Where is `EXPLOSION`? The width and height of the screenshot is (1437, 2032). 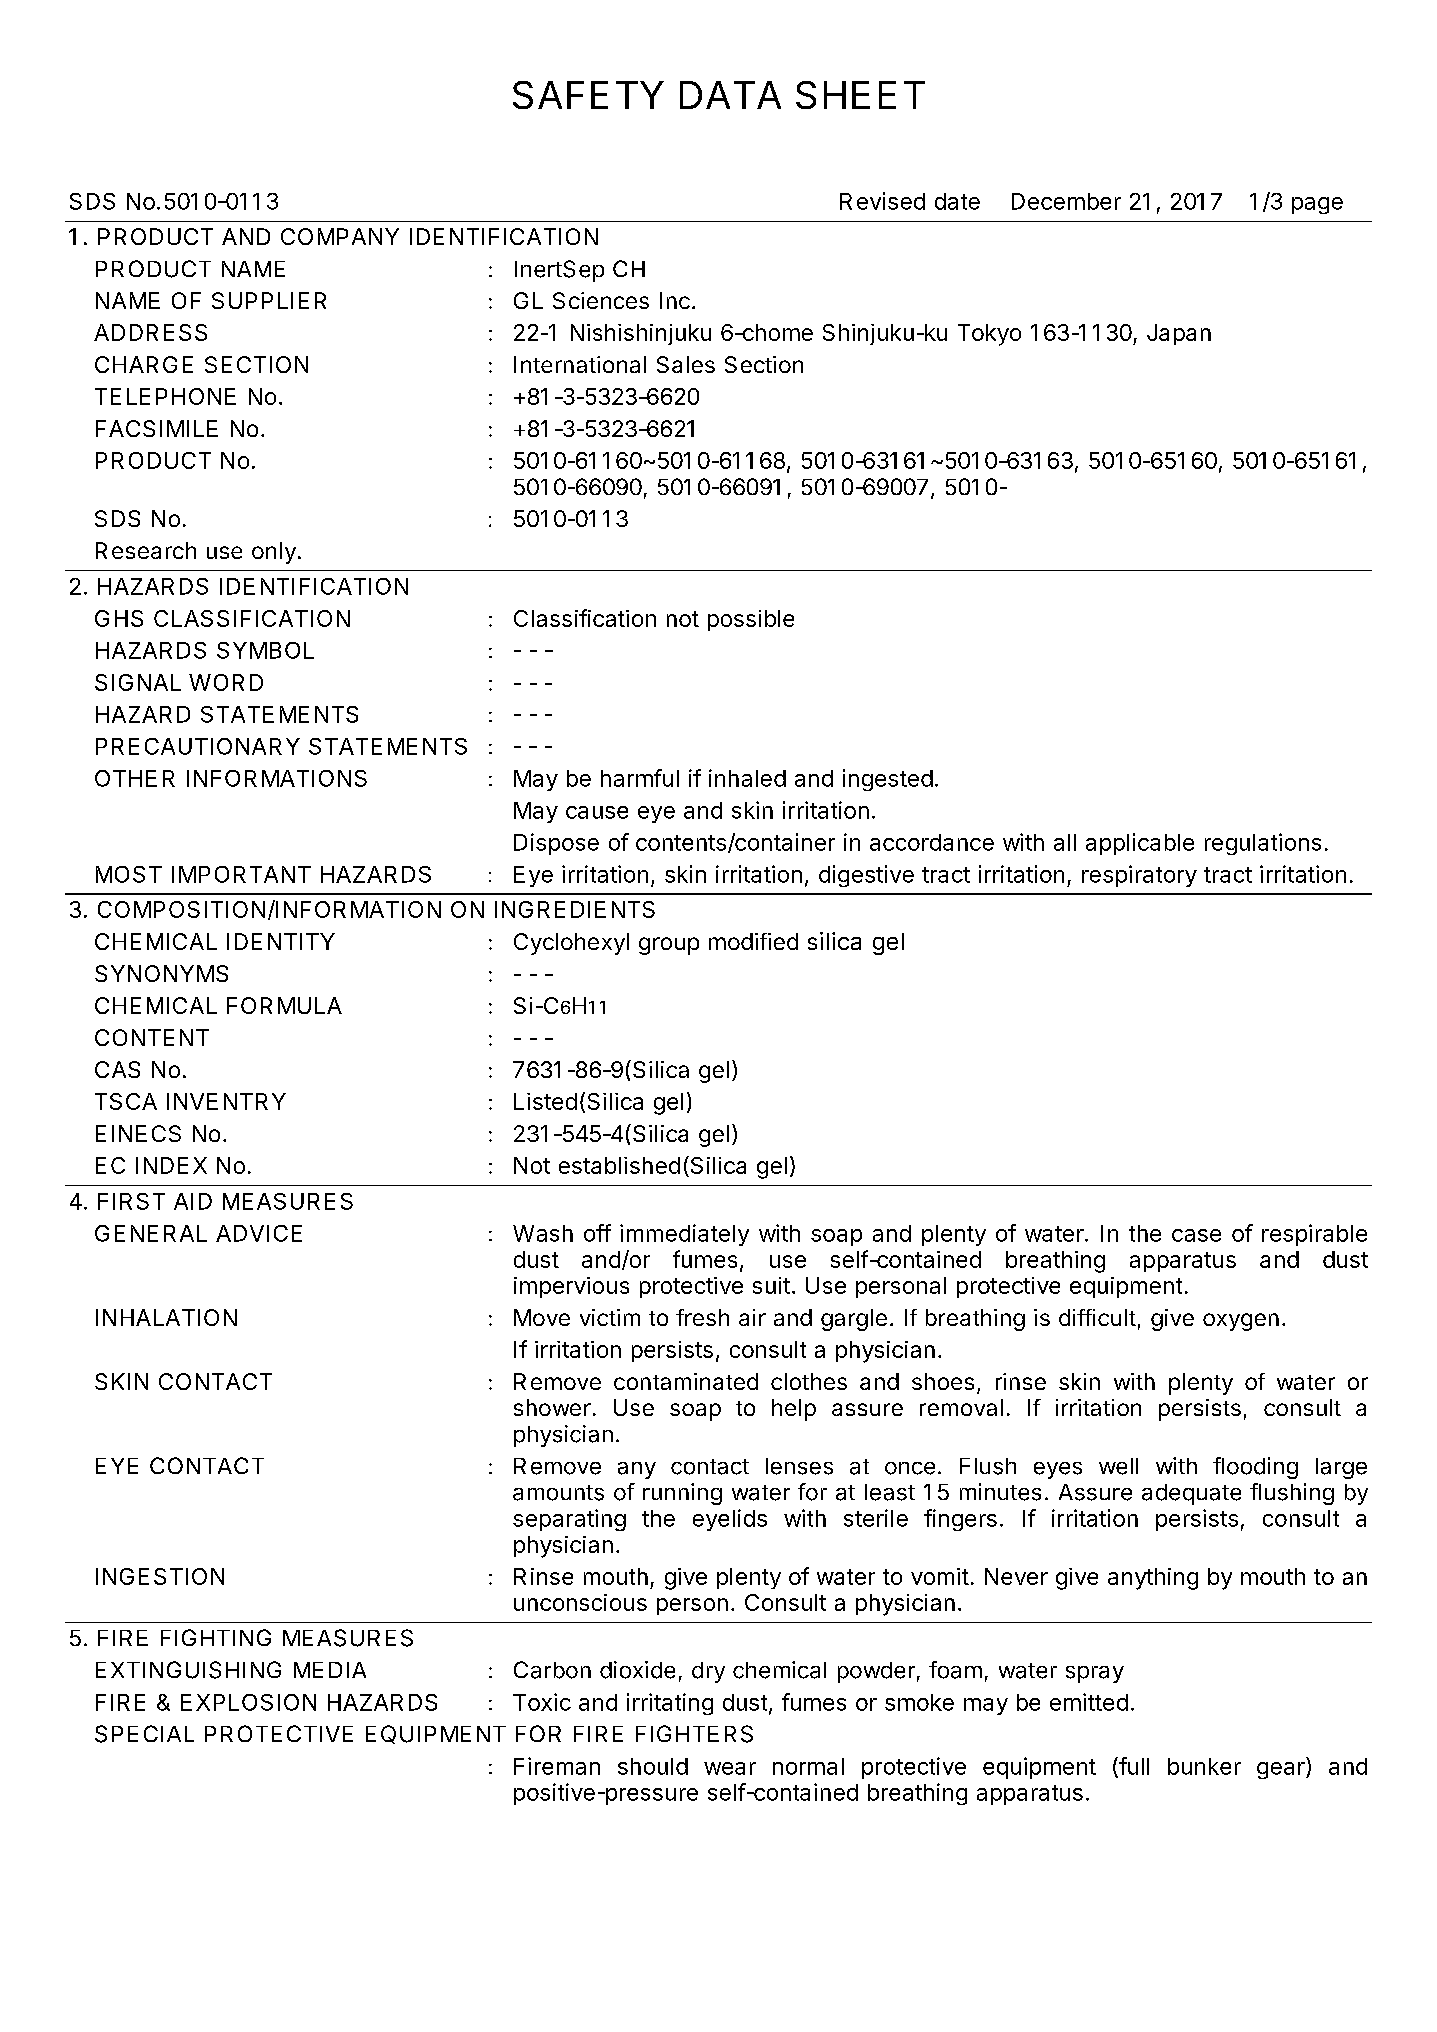
EXPLOSION is located at coordinates (248, 1702).
